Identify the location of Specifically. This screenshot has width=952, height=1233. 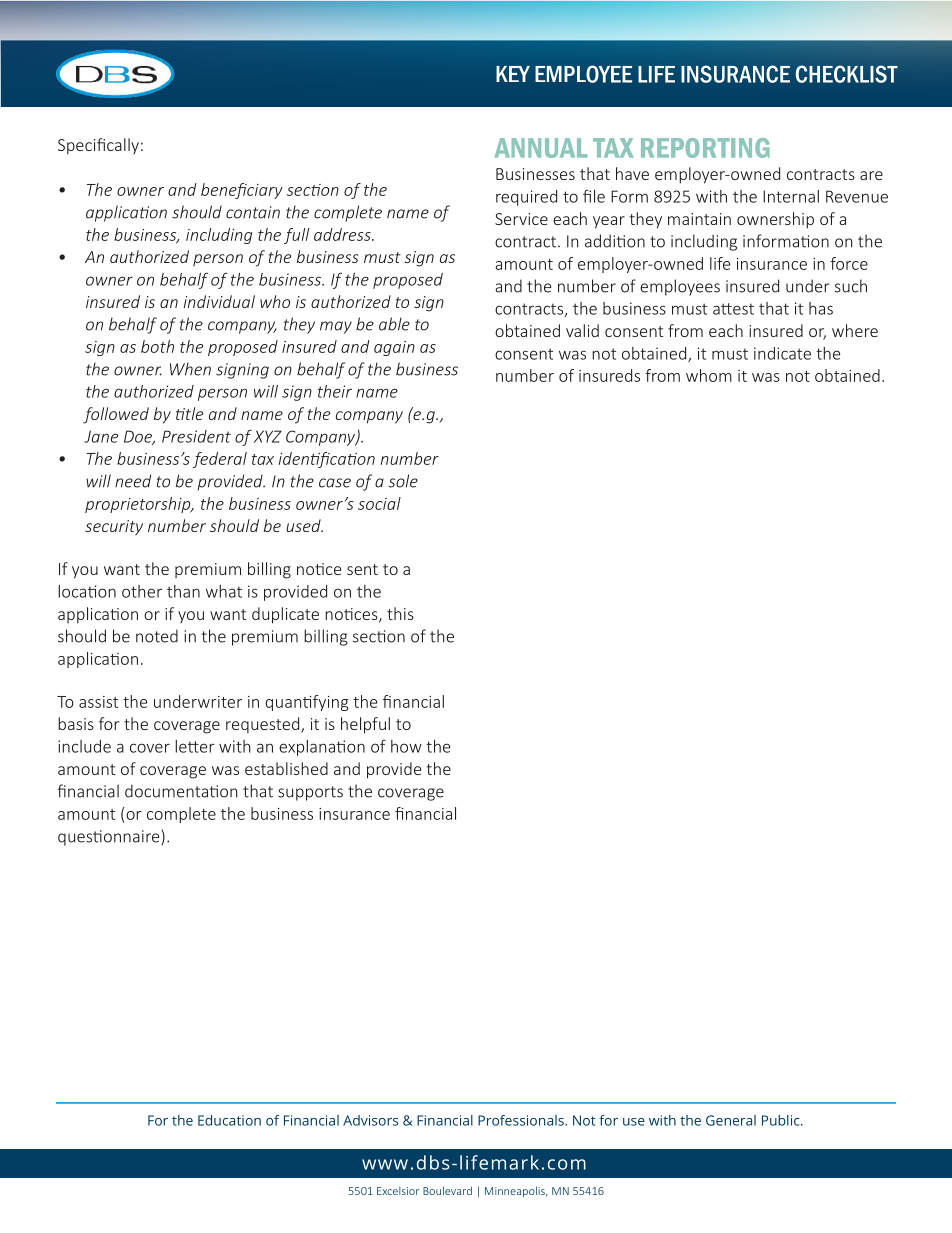
(98, 146).
